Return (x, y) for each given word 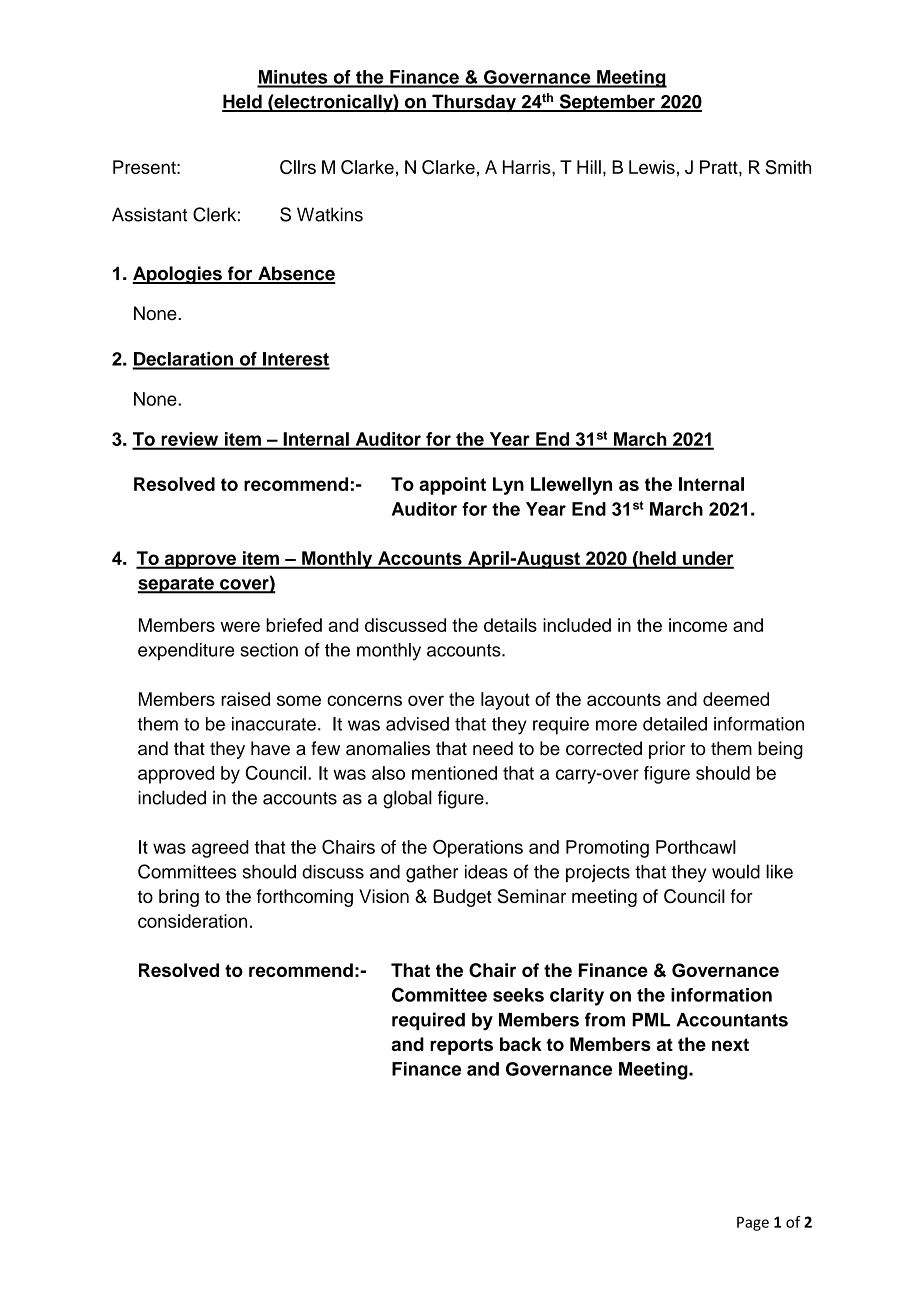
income (698, 625)
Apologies (178, 275)
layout (505, 701)
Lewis (652, 167)
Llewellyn (571, 486)
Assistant (149, 214)
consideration (192, 921)
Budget (463, 898)
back (521, 1044)
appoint (452, 486)
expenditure (186, 651)
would (736, 871)
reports (461, 1046)
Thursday (474, 103)
